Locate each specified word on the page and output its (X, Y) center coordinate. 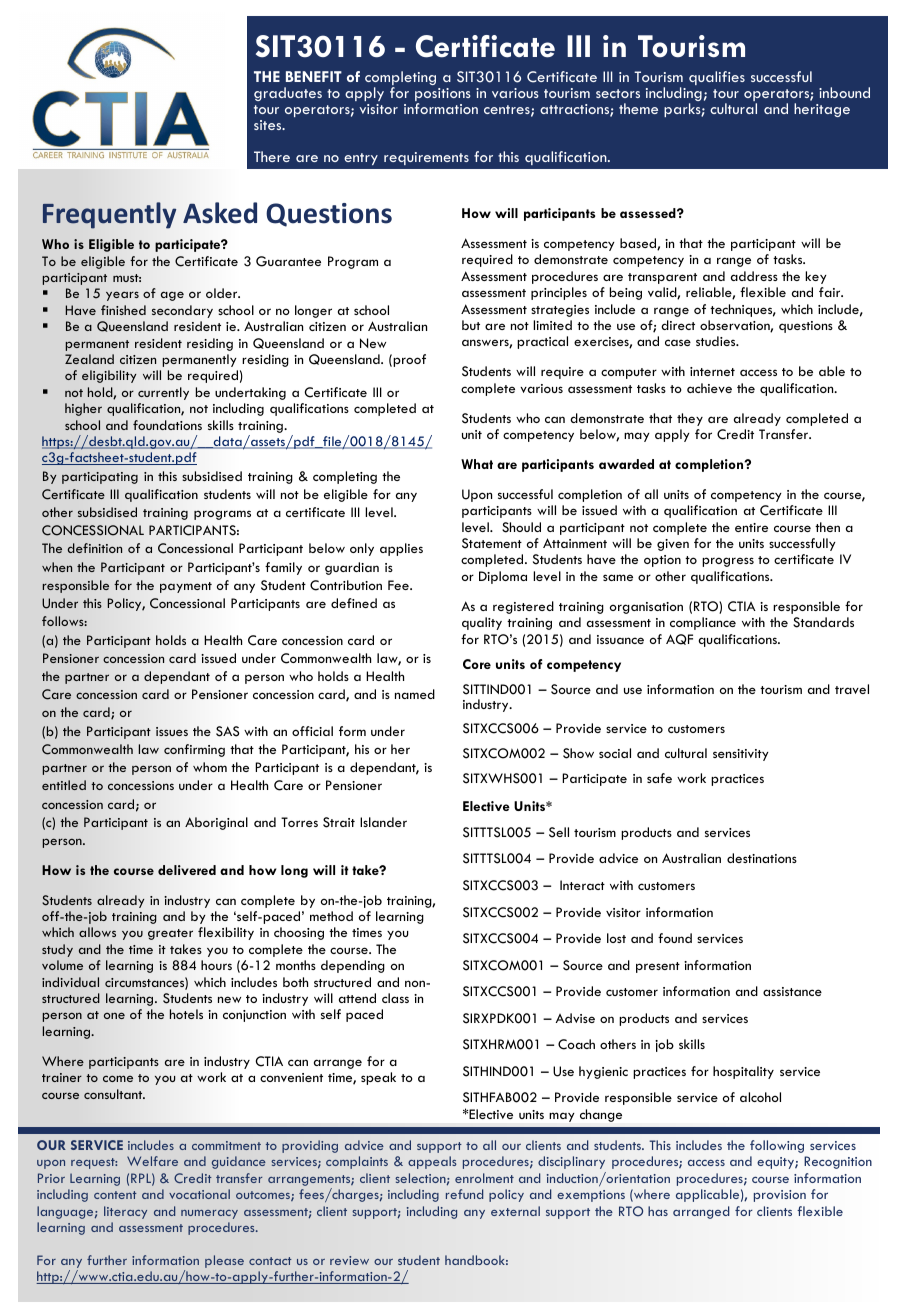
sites (269, 125)
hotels (186, 1014)
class (395, 998)
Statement (492, 543)
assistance (792, 991)
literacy (125, 1212)
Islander (383, 822)
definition (94, 548)
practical (542, 342)
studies (717, 341)
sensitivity (741, 755)
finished (123, 310)
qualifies (717, 78)
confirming (194, 750)
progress (728, 562)
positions (443, 96)
